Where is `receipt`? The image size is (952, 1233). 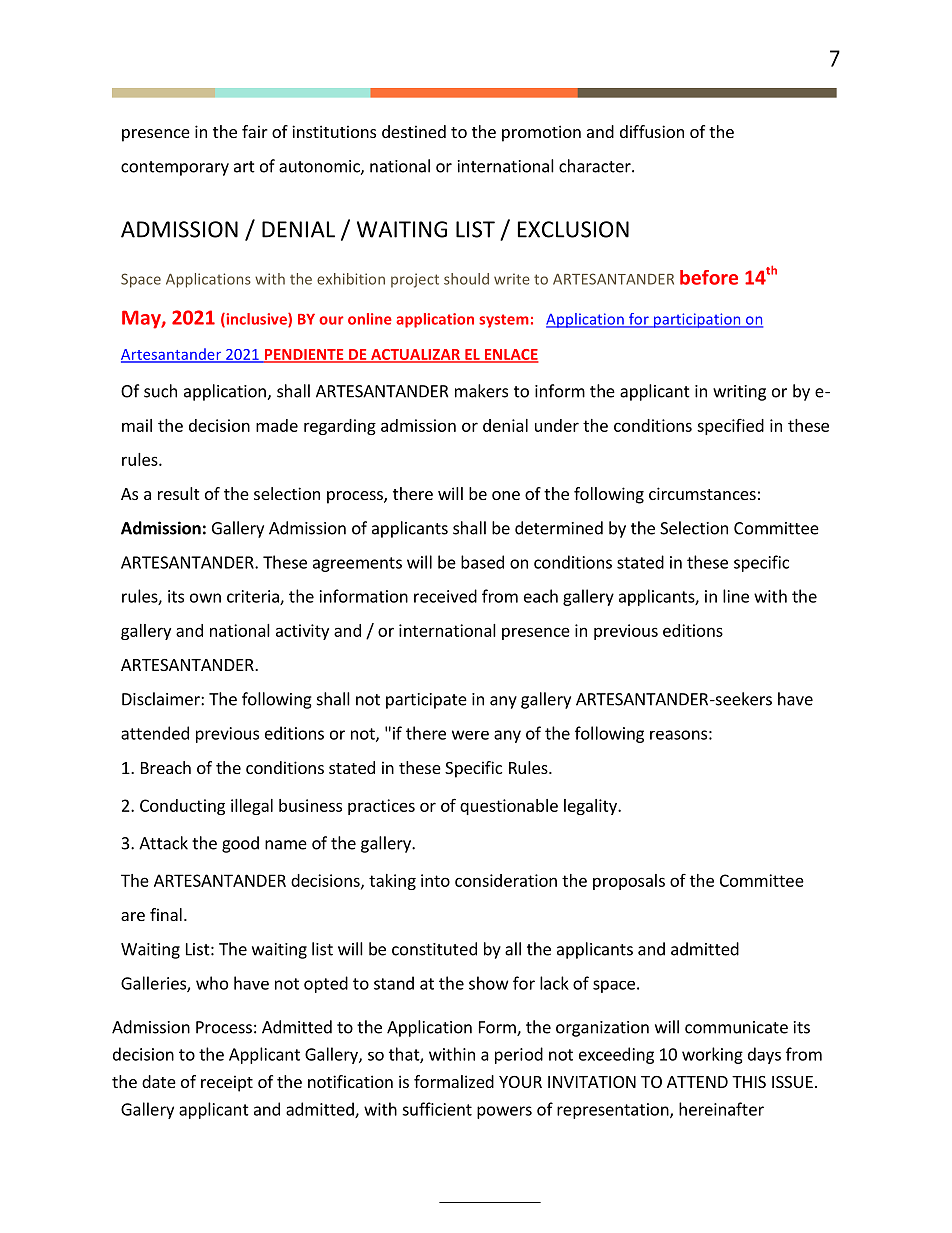
receipt is located at coordinates (227, 1083).
